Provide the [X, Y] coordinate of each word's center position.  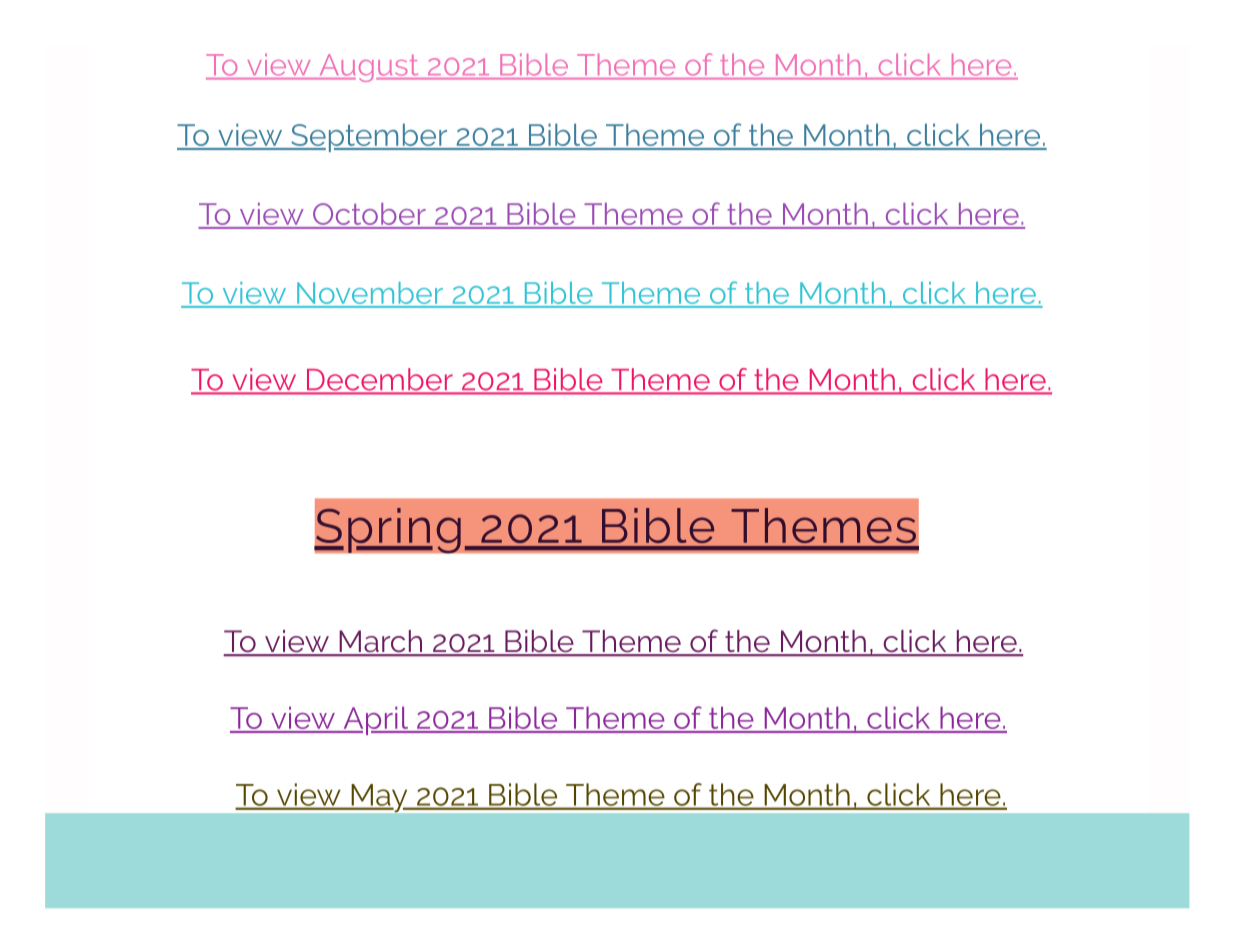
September [369, 137]
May [379, 798]
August [369, 68]
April [375, 720]
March [380, 642]
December [380, 380]
